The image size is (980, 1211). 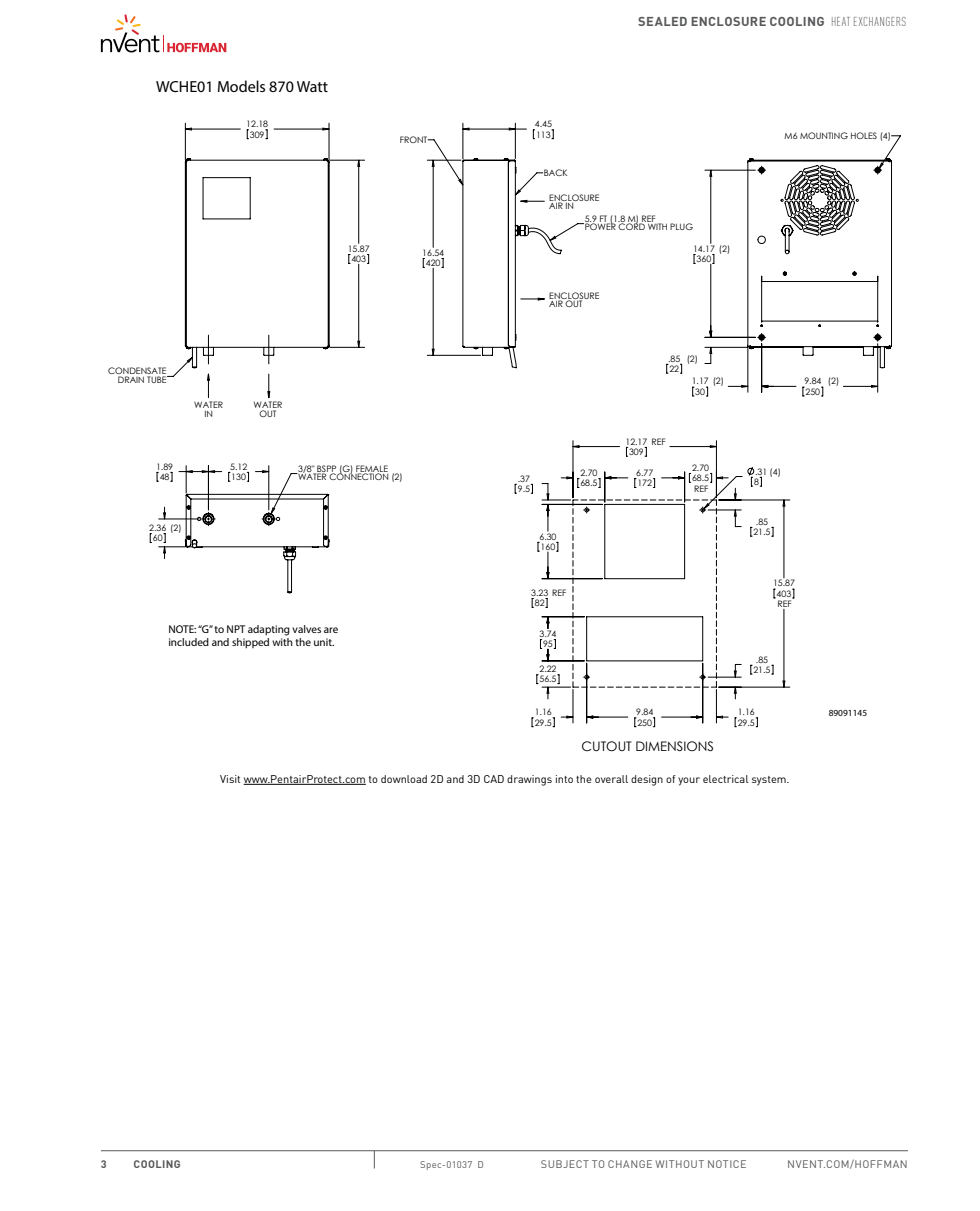 What do you see at coordinates (331, 630) in the screenshot?
I see `are` at bounding box center [331, 630].
